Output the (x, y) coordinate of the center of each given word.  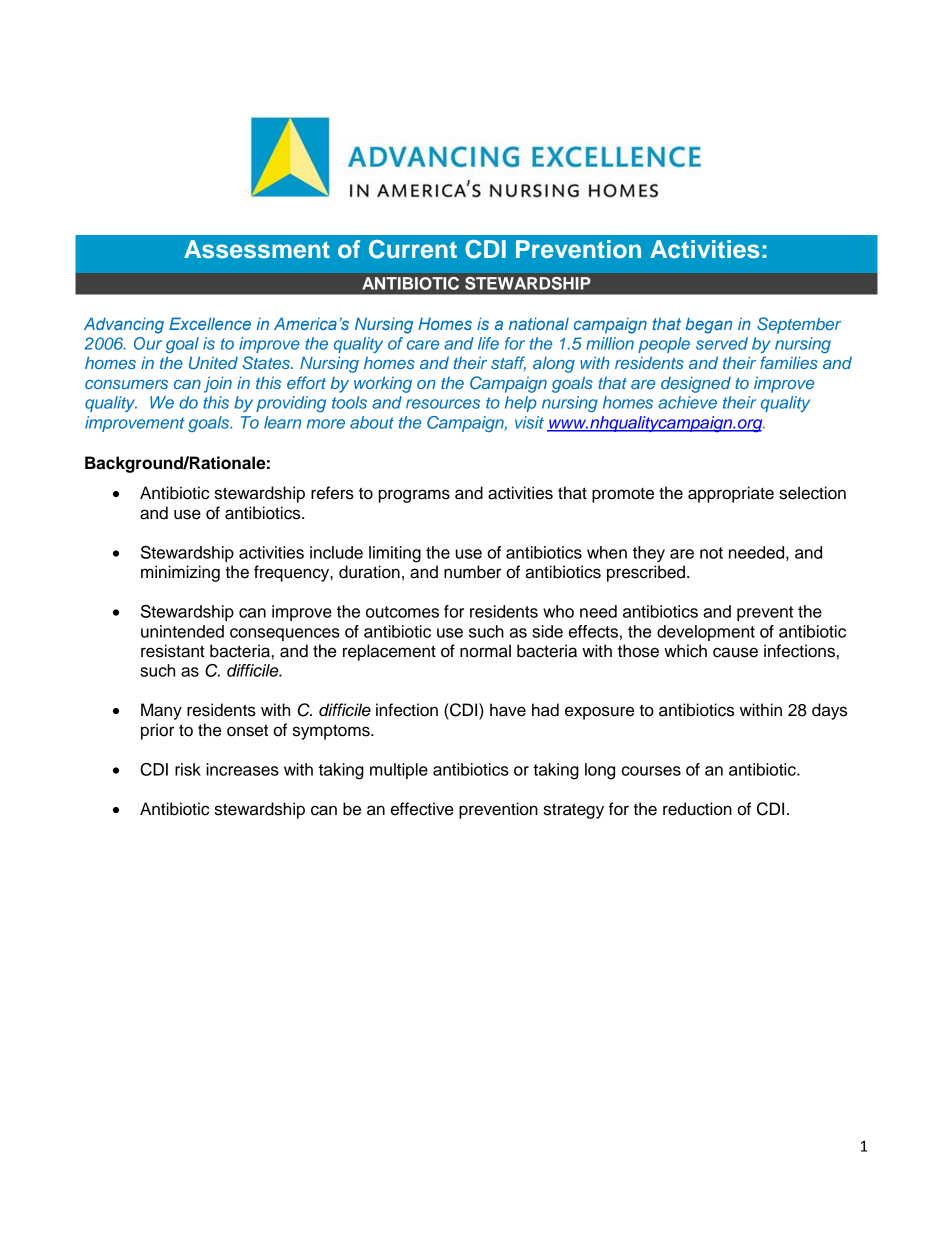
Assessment (257, 249)
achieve (687, 402)
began (708, 325)
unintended (182, 631)
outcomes (402, 612)
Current (413, 249)
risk (188, 769)
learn (282, 422)
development (706, 633)
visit (529, 422)
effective (422, 809)
